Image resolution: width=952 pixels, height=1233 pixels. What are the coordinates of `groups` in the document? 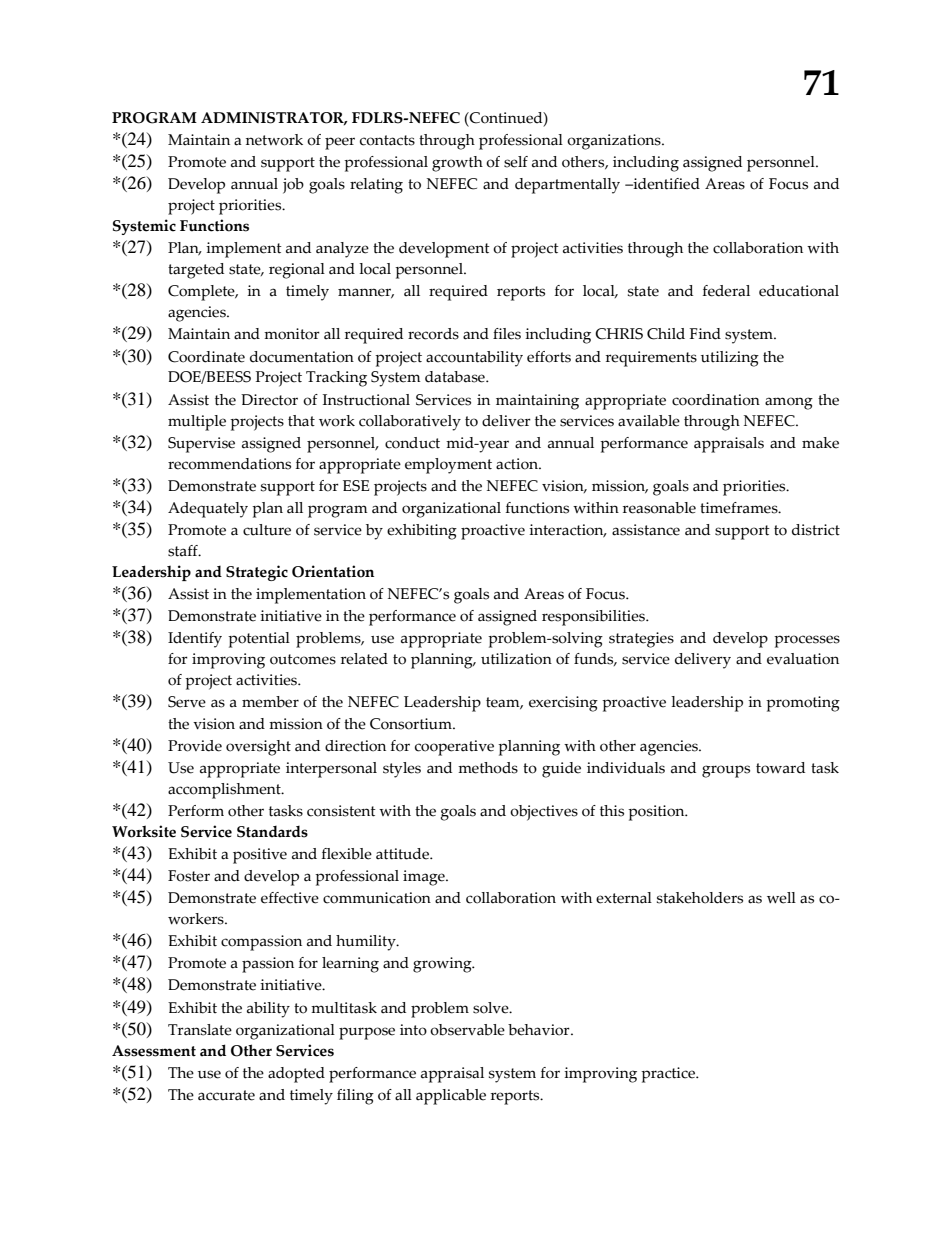 It's located at (726, 771).
